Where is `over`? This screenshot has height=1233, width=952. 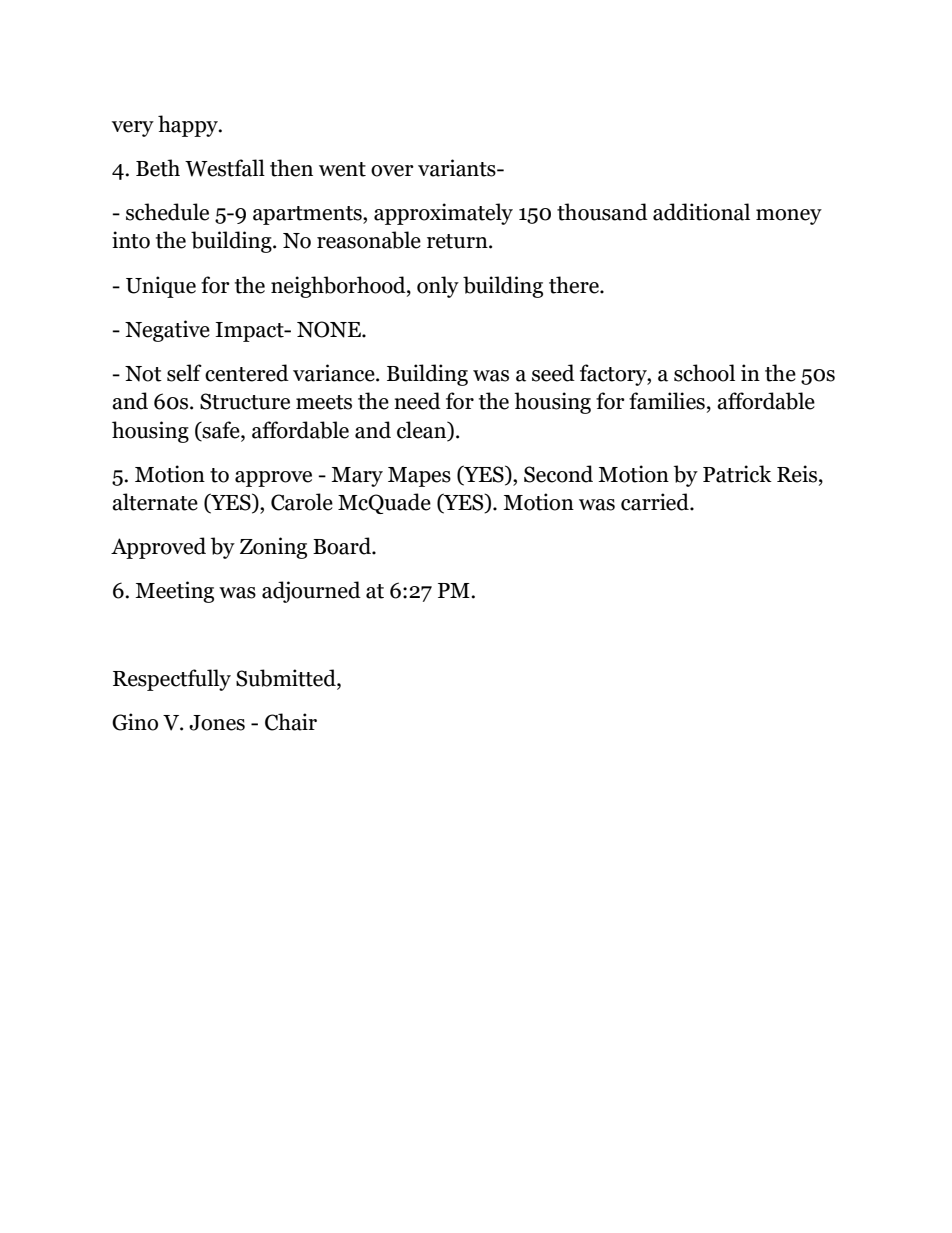
over is located at coordinates (392, 171).
